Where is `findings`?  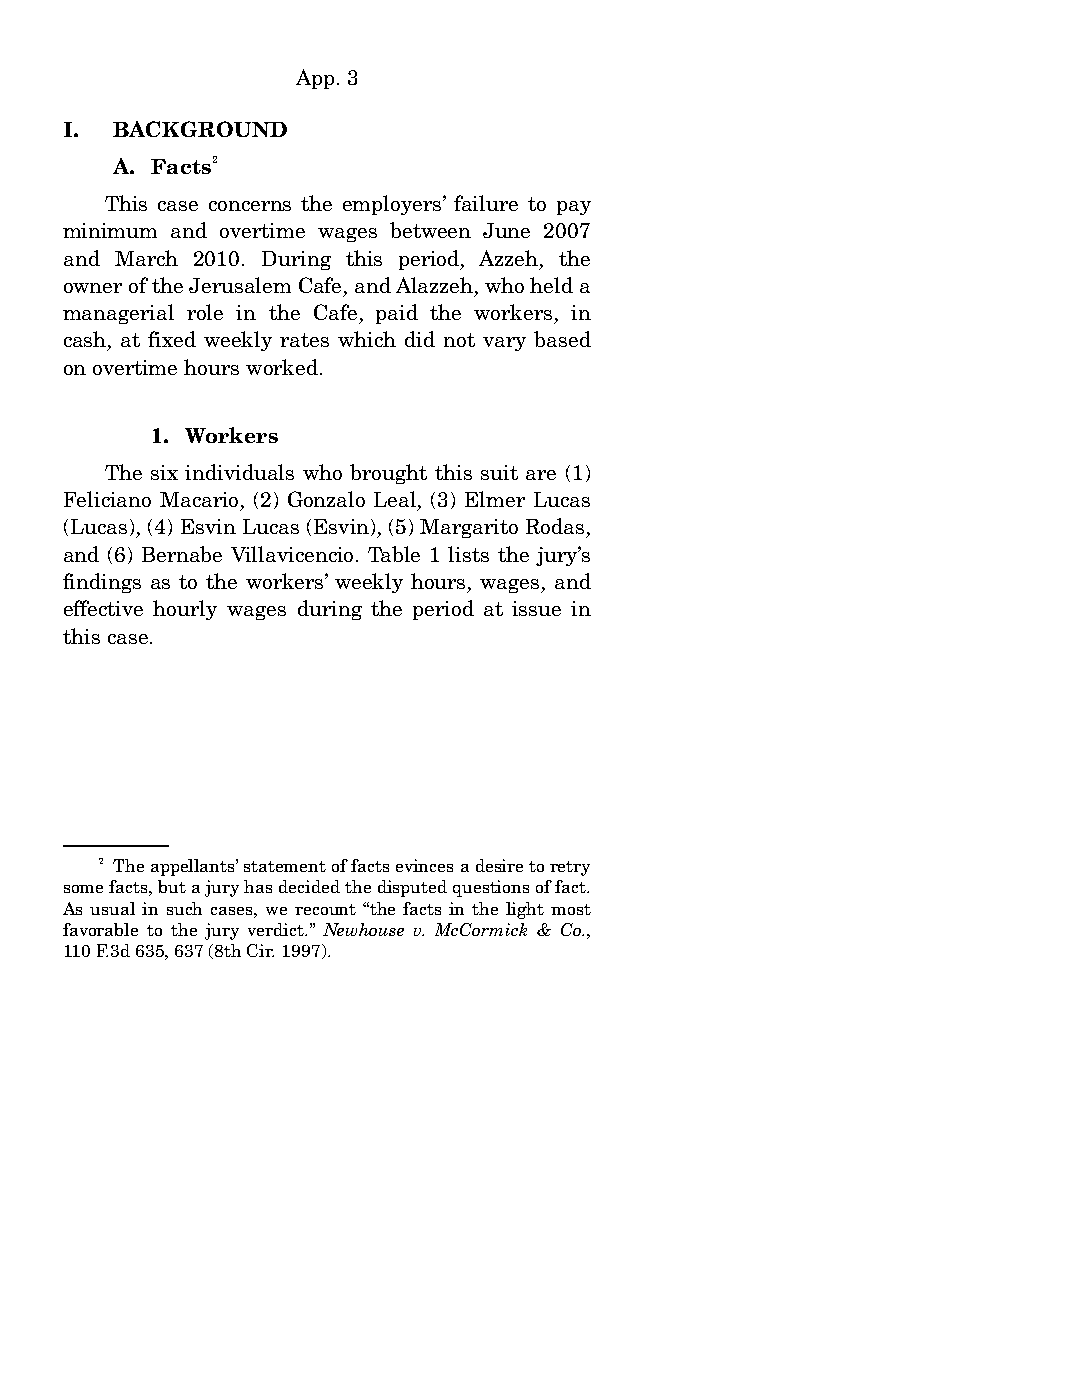
findings is located at coordinates (102, 583).
